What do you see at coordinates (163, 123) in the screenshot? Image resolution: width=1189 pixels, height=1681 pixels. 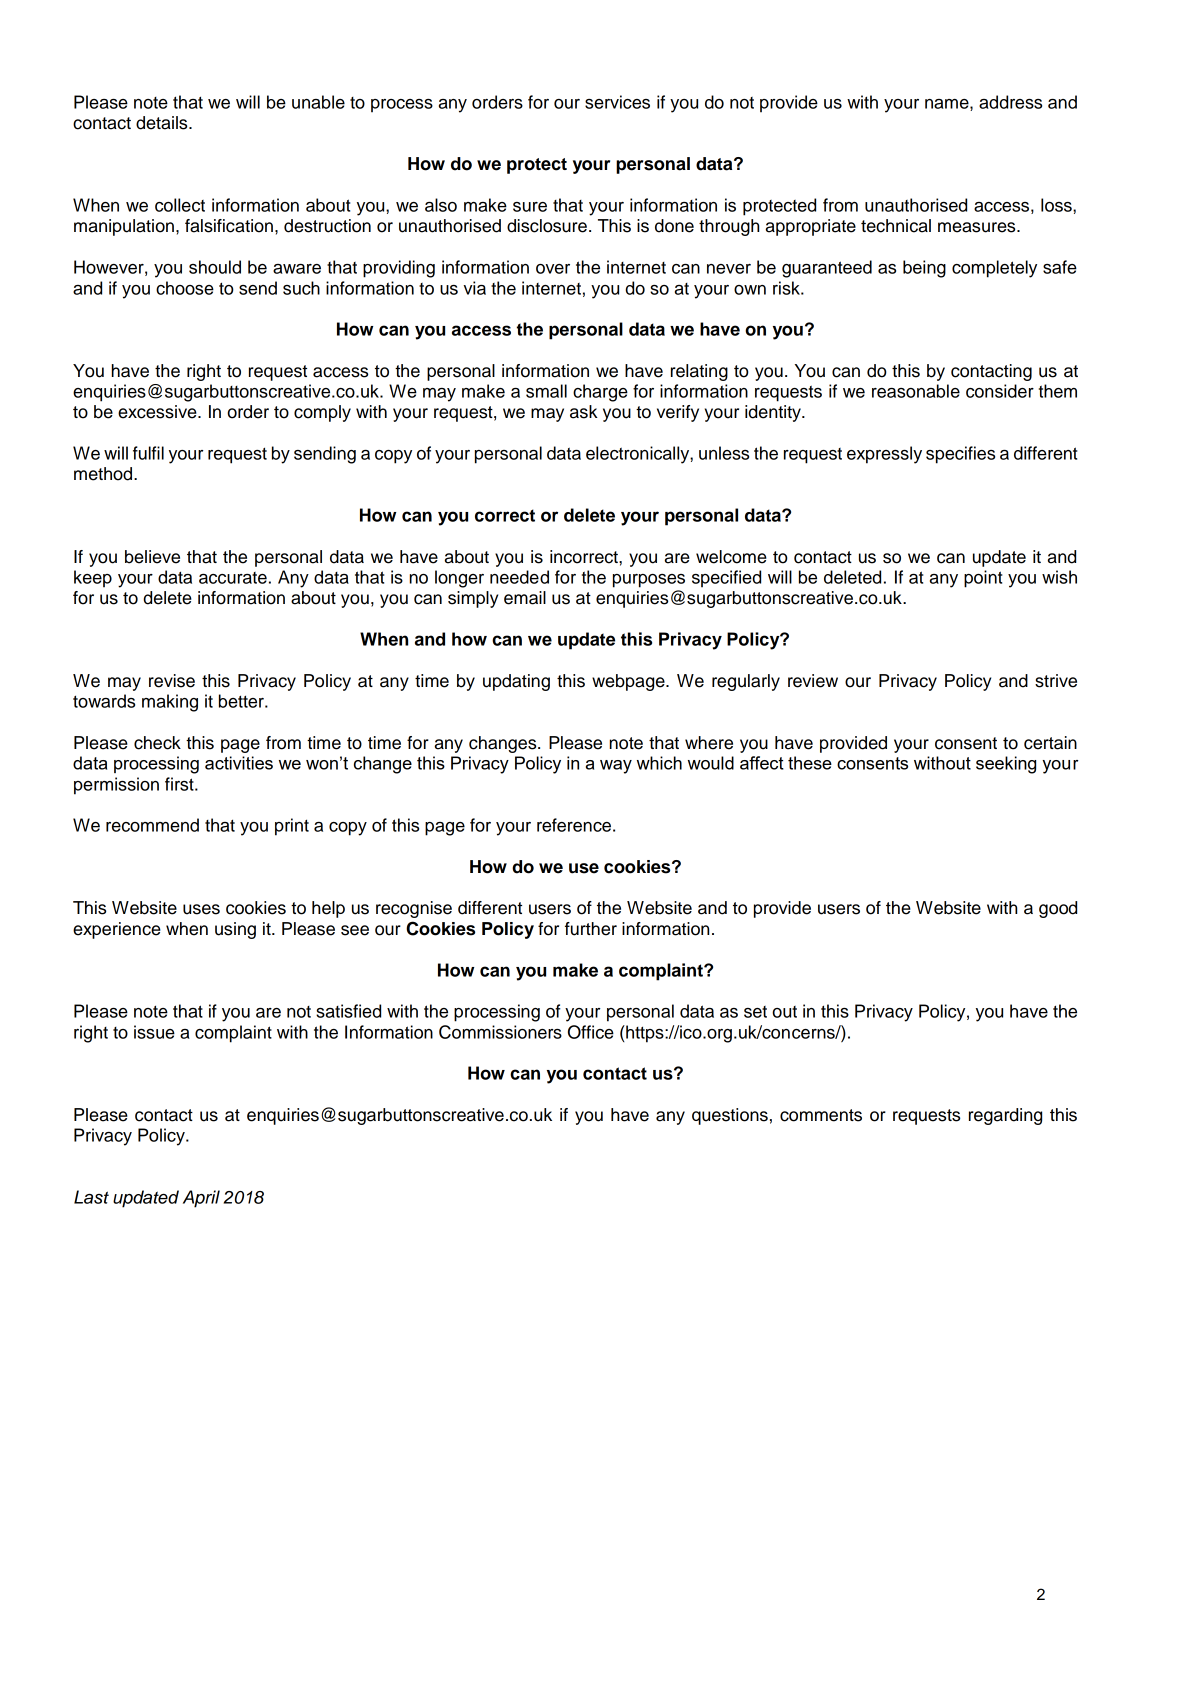 I see `details` at bounding box center [163, 123].
